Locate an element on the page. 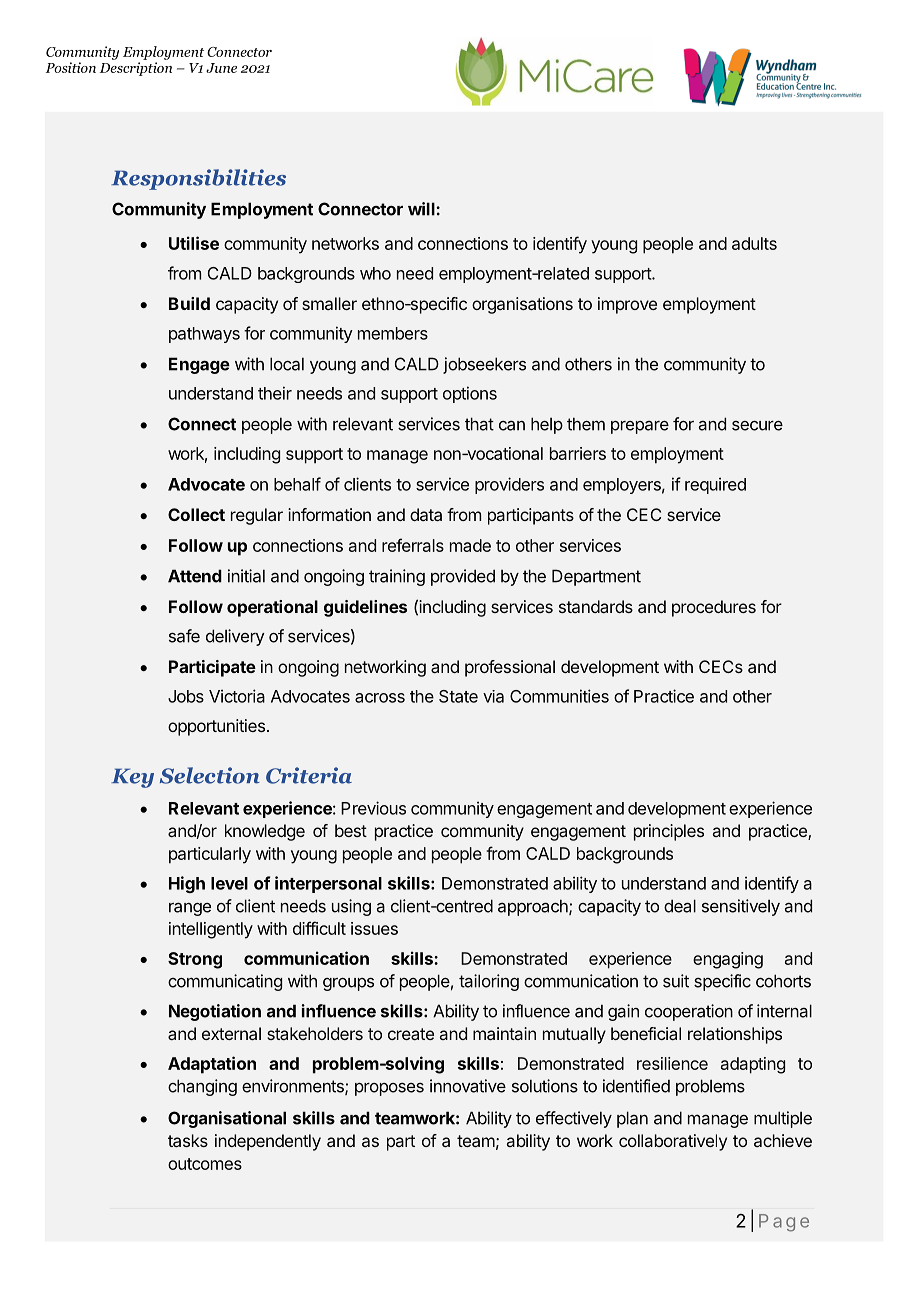 The height and width of the image is (1308, 924). will is located at coordinates (421, 209).
